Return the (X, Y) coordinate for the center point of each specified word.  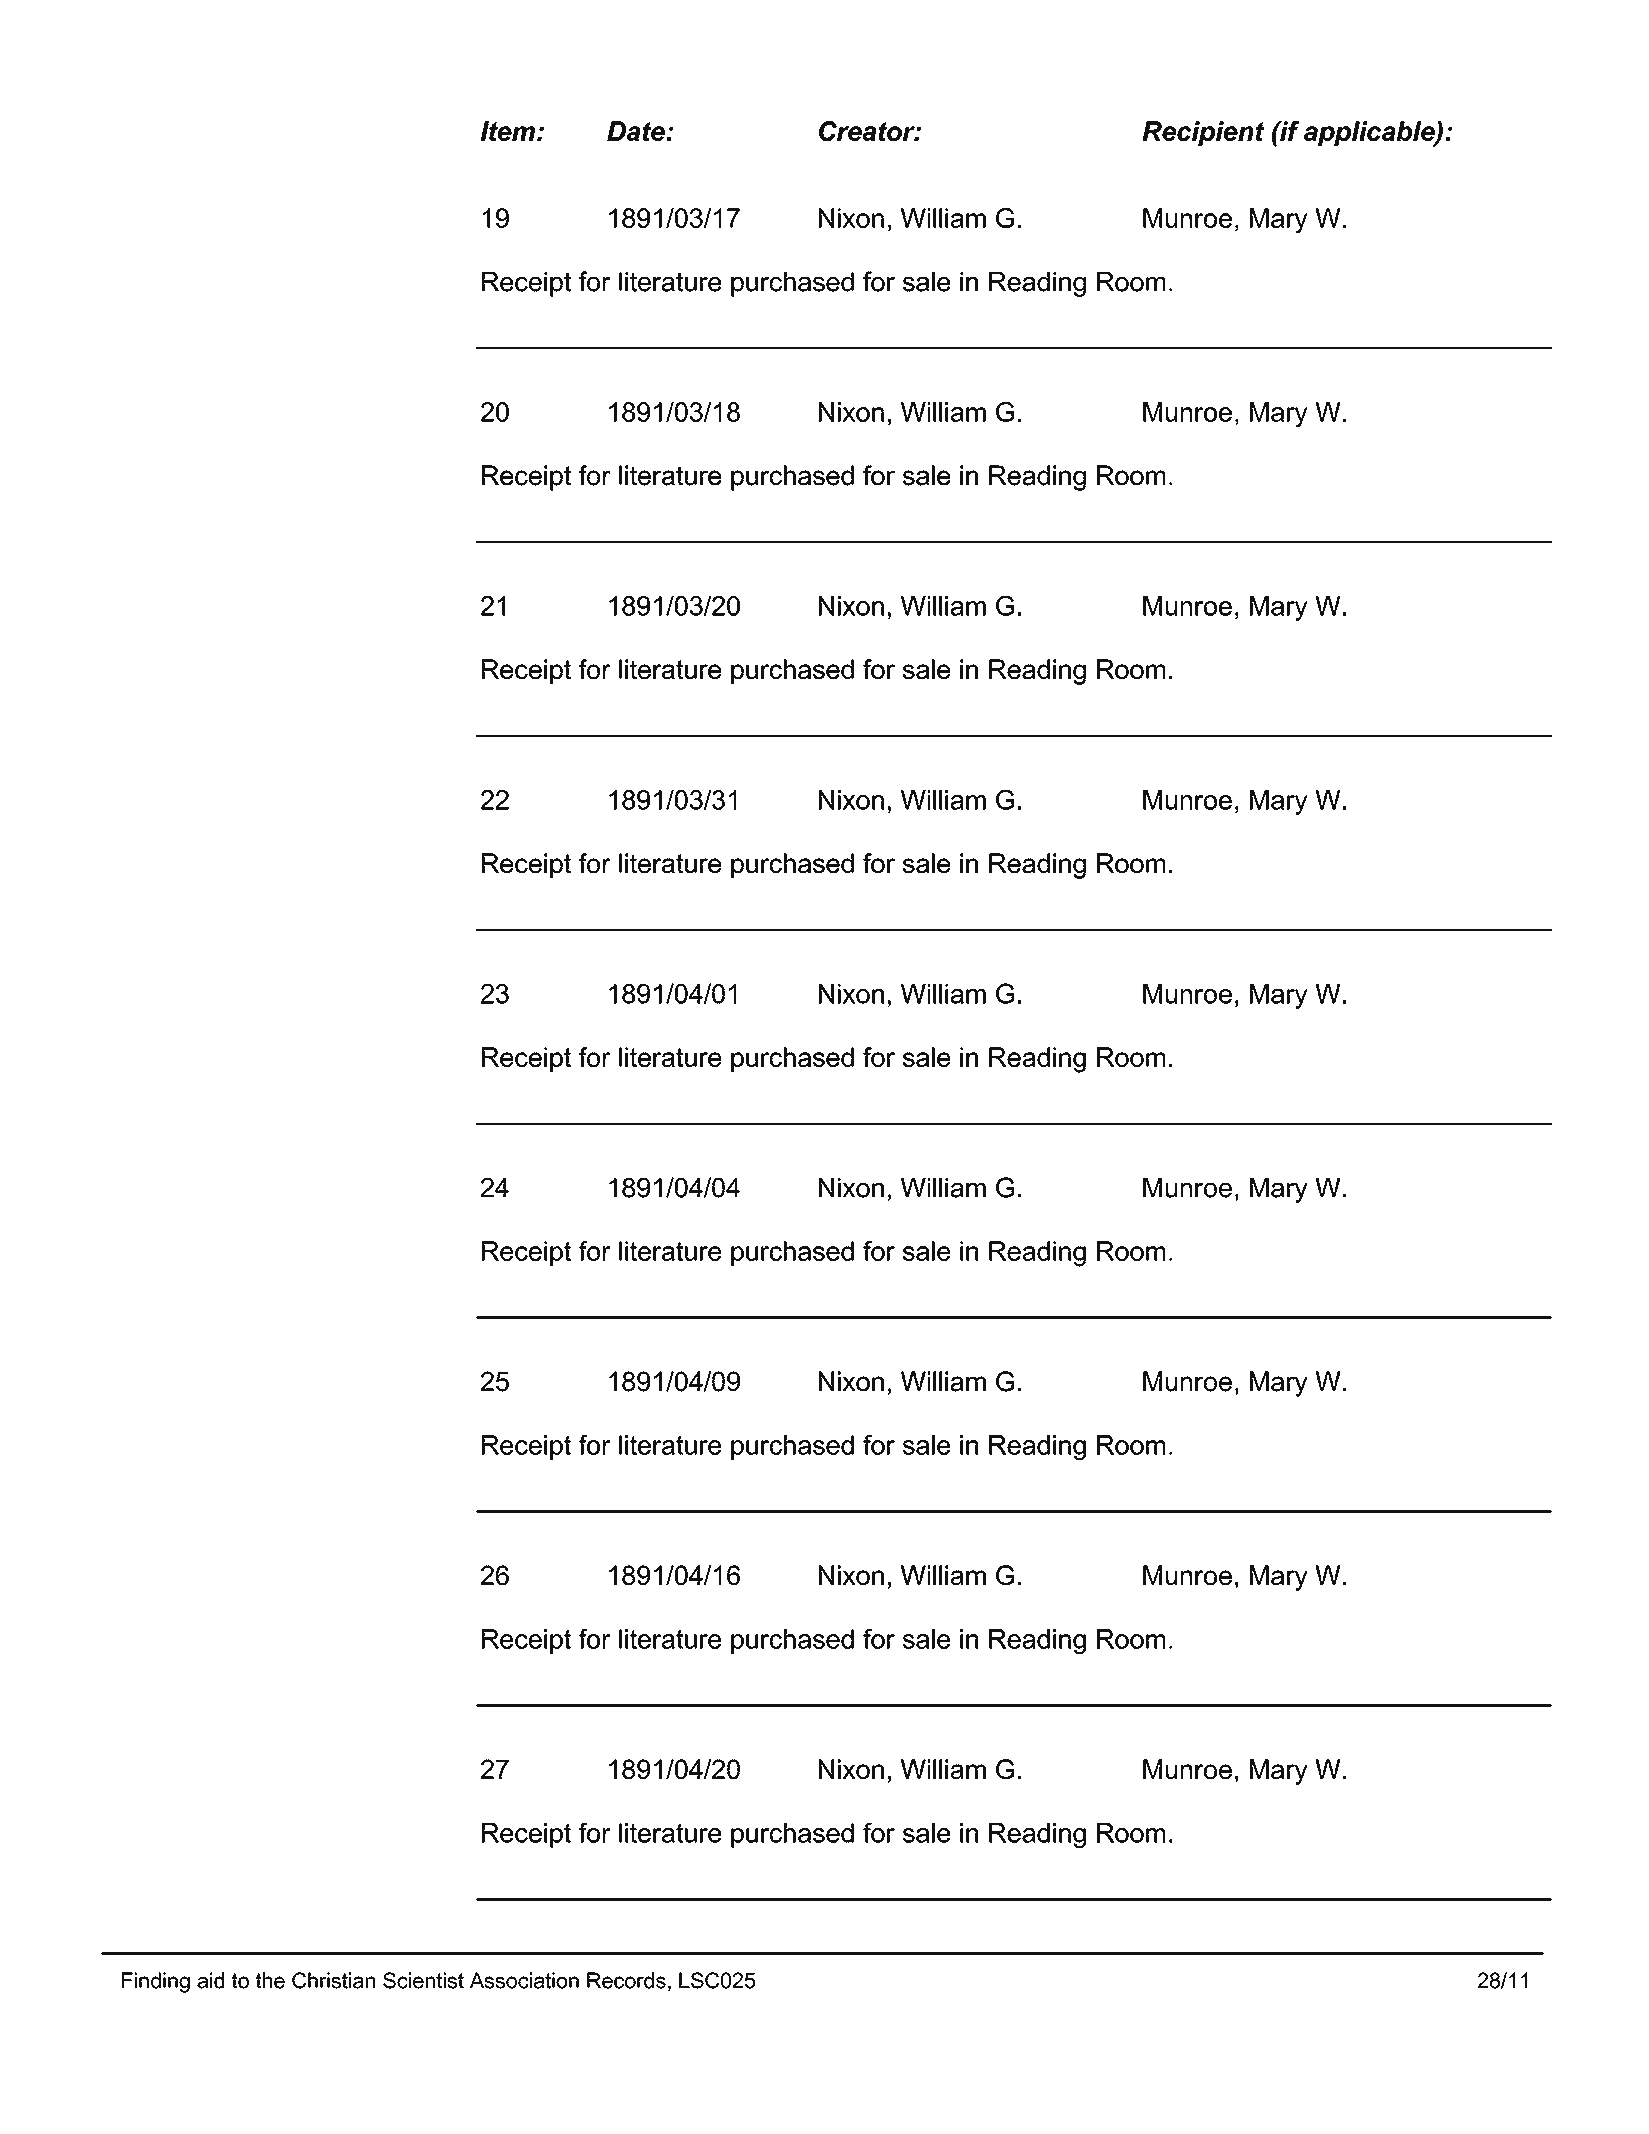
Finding (156, 1982)
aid (210, 1980)
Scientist (423, 1980)
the (270, 1980)
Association (524, 1980)
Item (508, 131)
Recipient (1204, 133)
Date (637, 131)
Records (626, 1980)
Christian (333, 1980)
